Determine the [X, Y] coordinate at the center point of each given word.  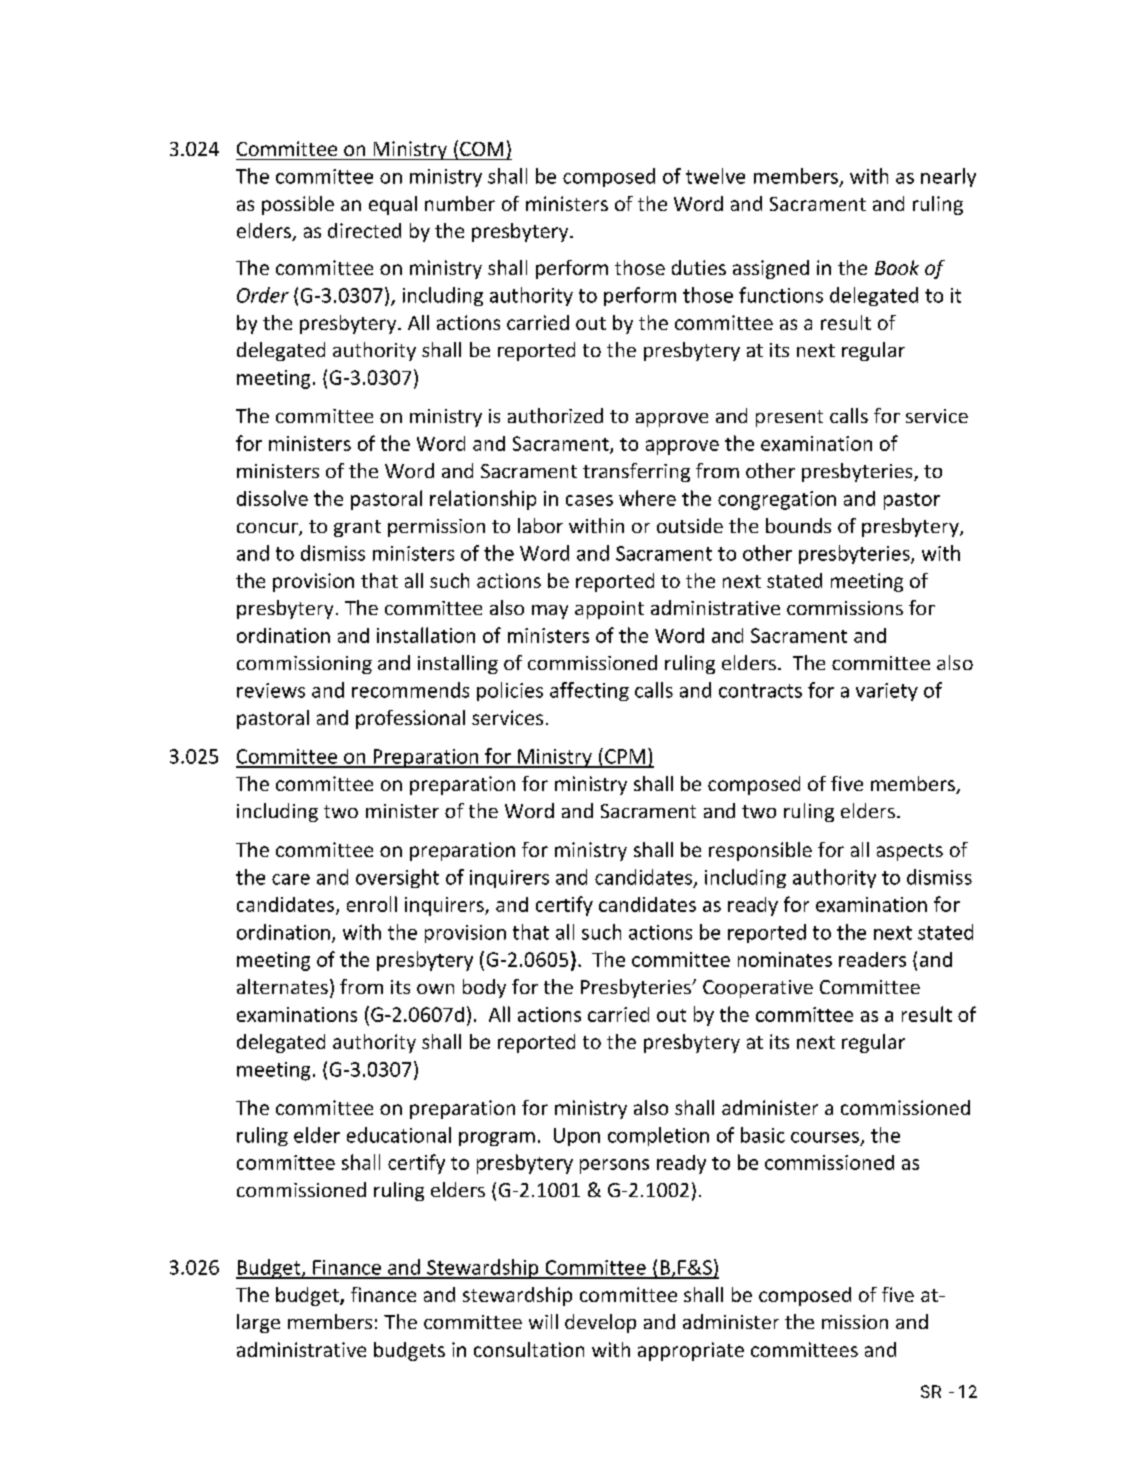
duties [699, 267]
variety [887, 692]
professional [410, 719]
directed [364, 230]
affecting [589, 691]
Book [897, 267]
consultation [529, 1349]
